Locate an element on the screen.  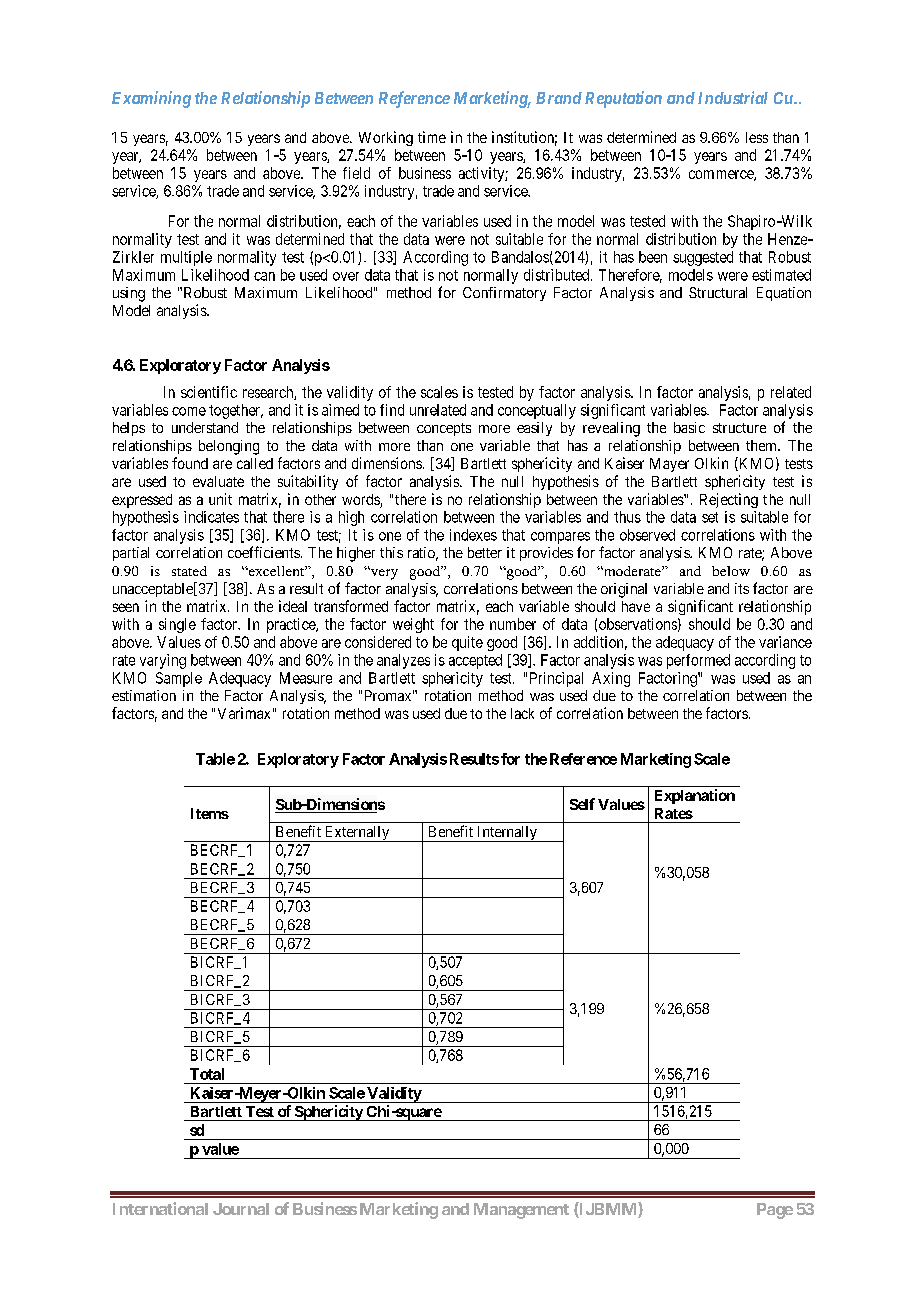
quite is located at coordinates (467, 643).
